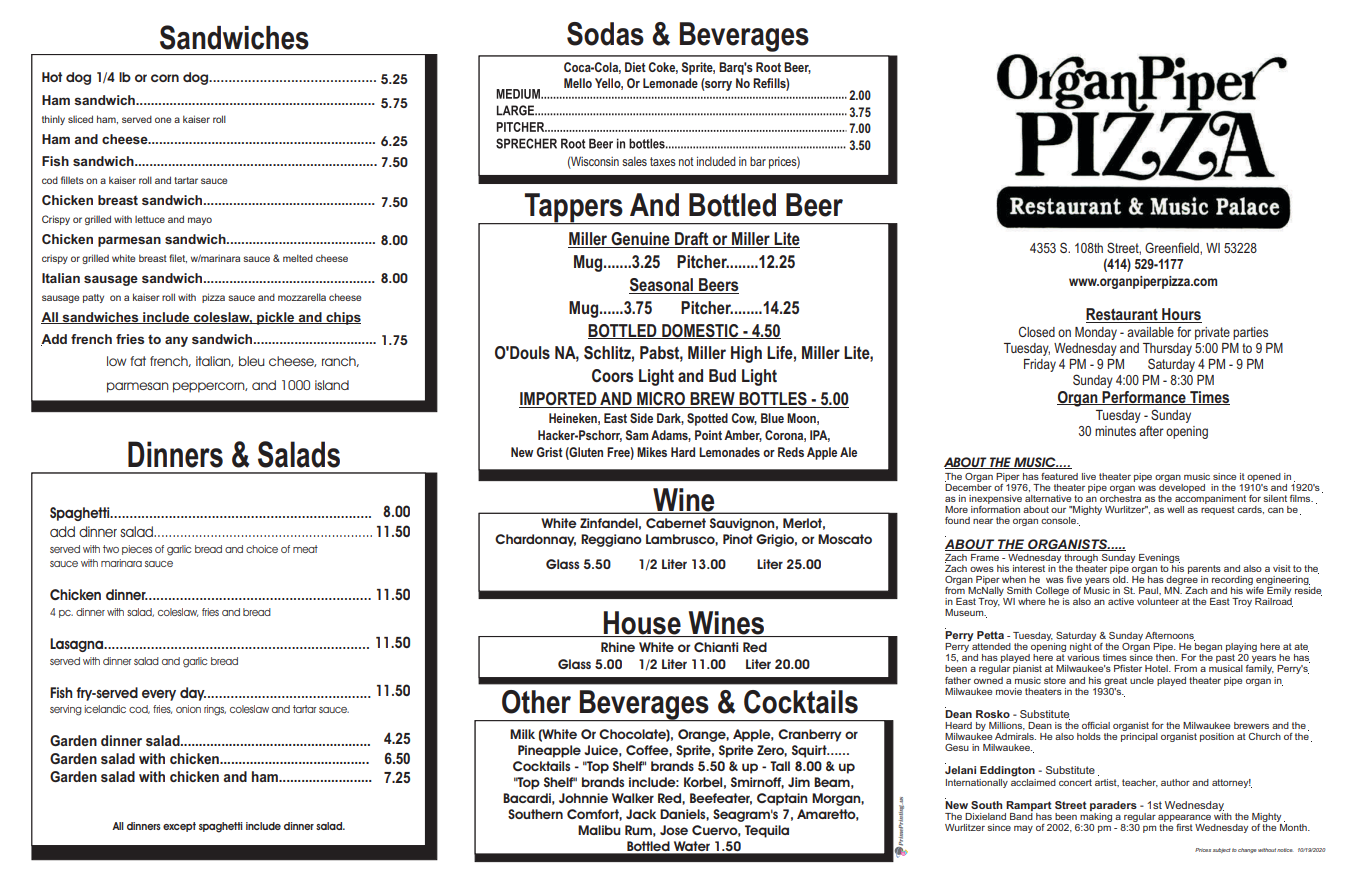 The width and height of the screenshot is (1372, 887). Describe the element at coordinates (708, 435) in the screenshot. I see `Point` at that location.
